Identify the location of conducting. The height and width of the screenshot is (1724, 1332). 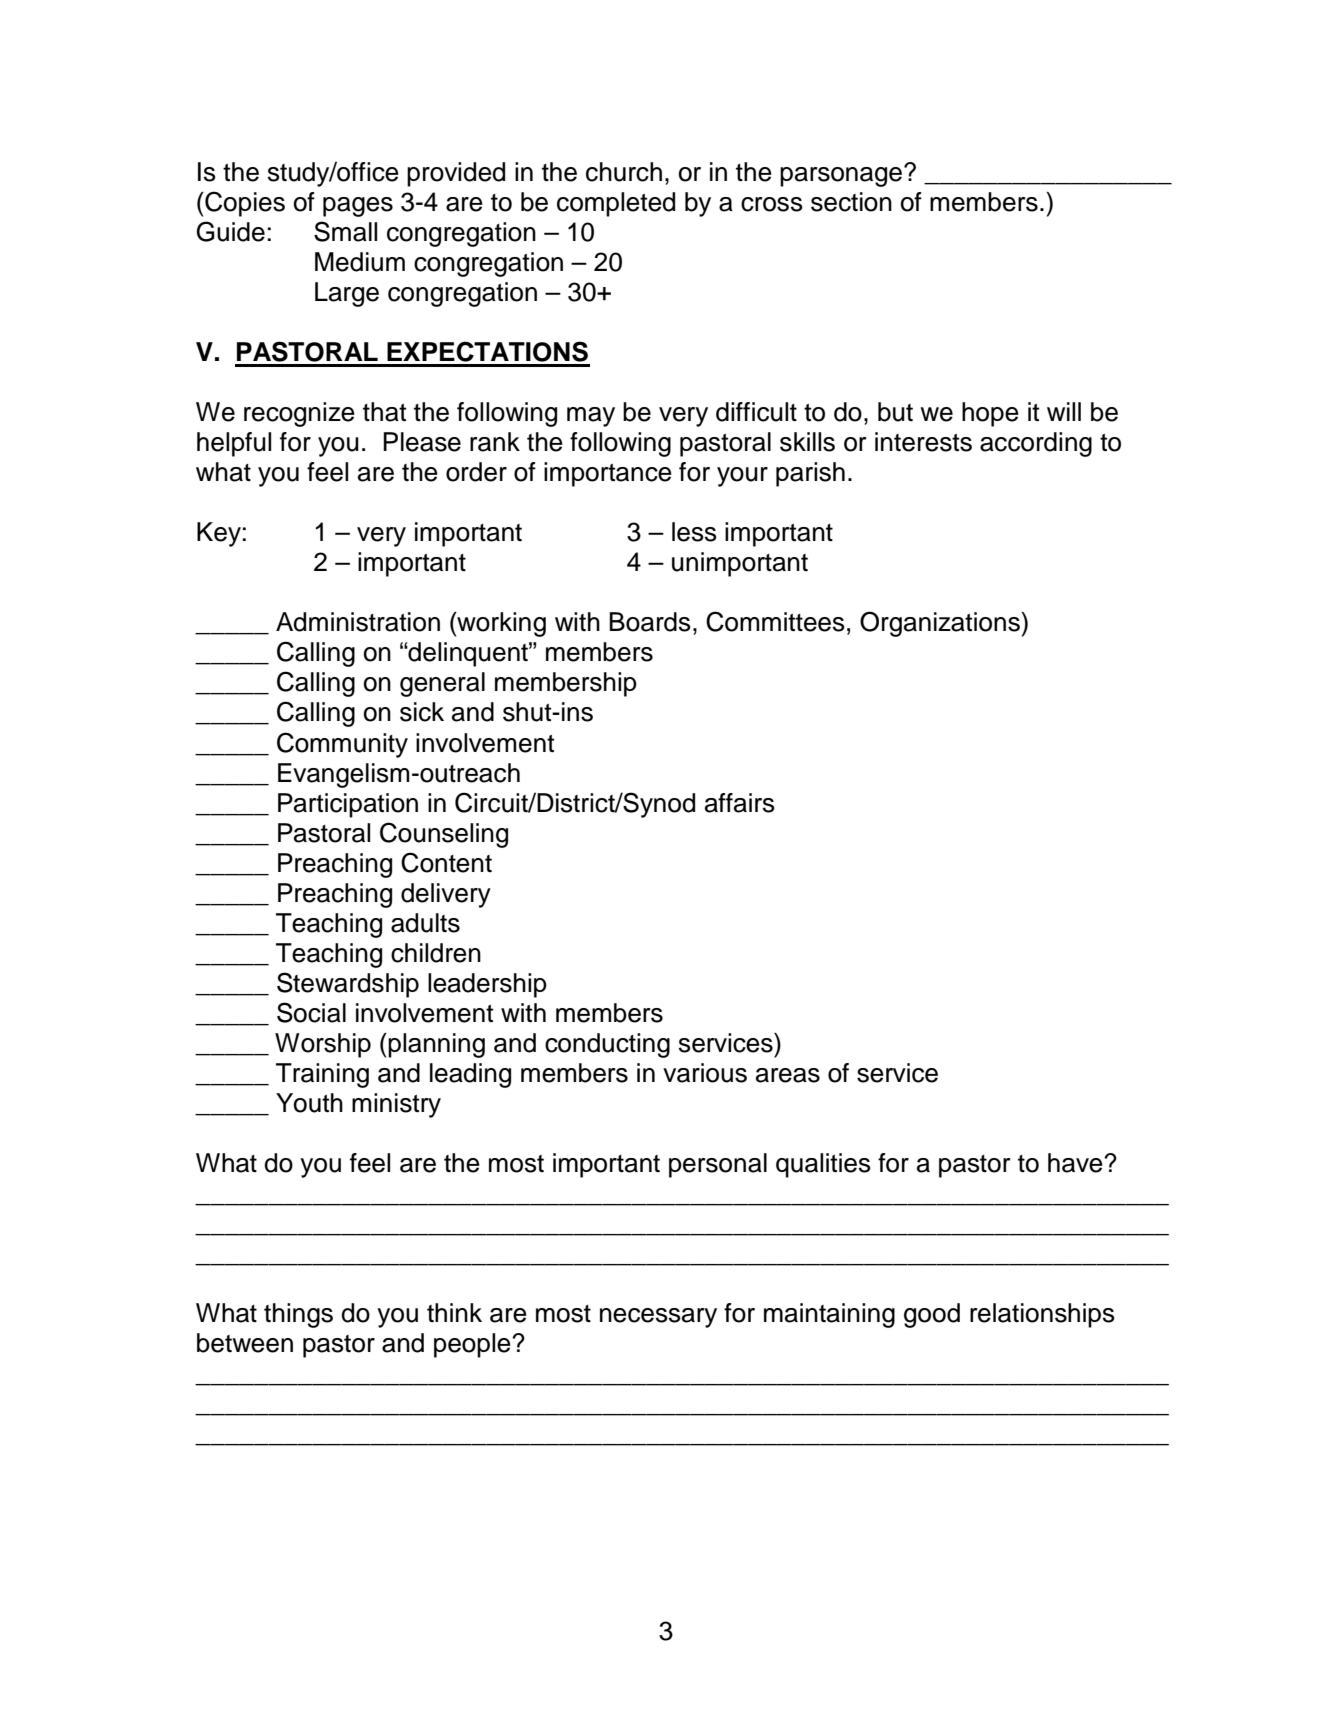
(607, 1045).
